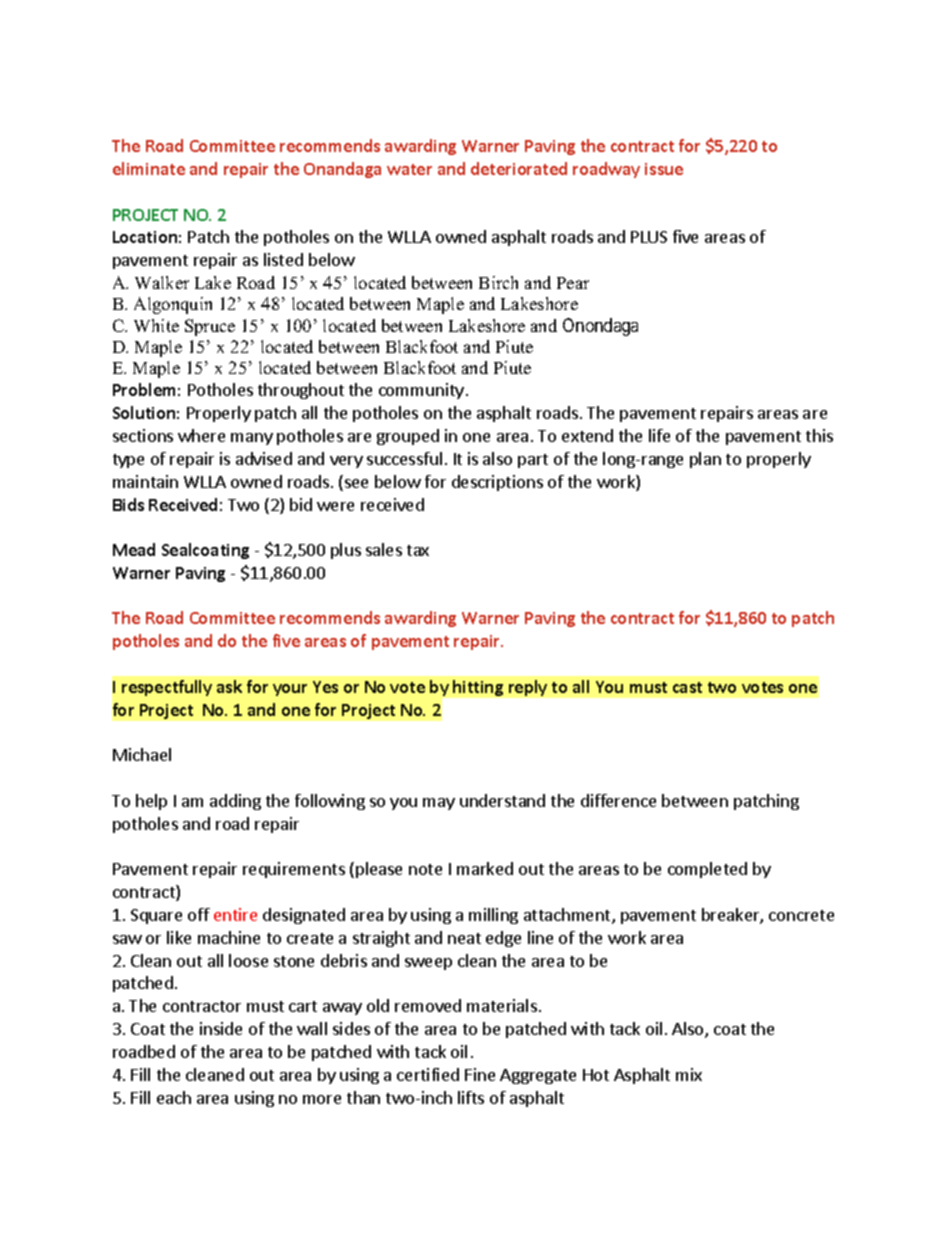 This image has width=952, height=1233. What do you see at coordinates (664, 169) in the image?
I see `issue` at bounding box center [664, 169].
